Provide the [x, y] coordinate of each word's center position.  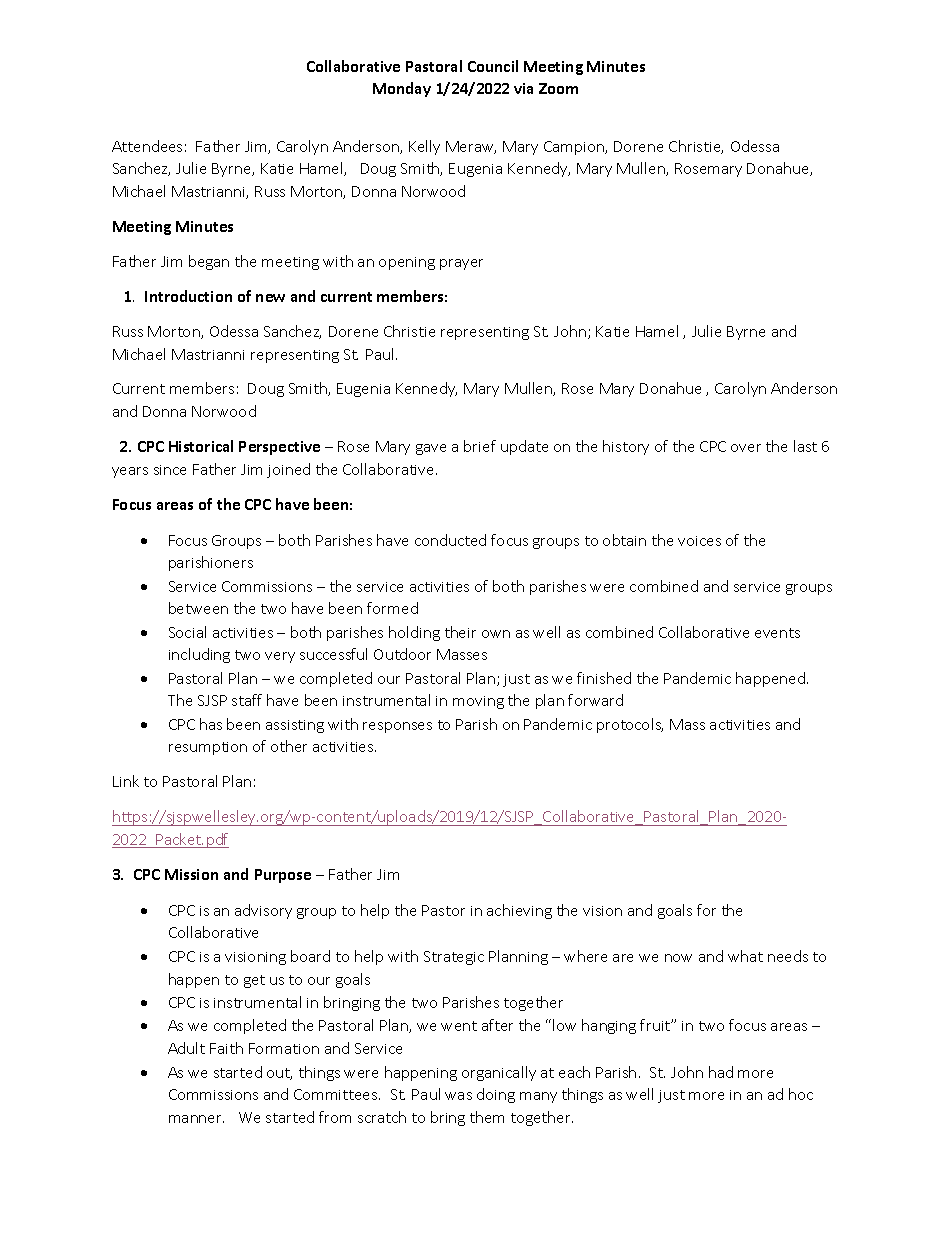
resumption [208, 748]
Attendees [147, 146]
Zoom [558, 88]
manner [196, 1119]
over [746, 448]
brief [480, 446]
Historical [201, 446]
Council [493, 66]
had [721, 1072]
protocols [630, 725]
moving [478, 702]
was [458, 1096]
